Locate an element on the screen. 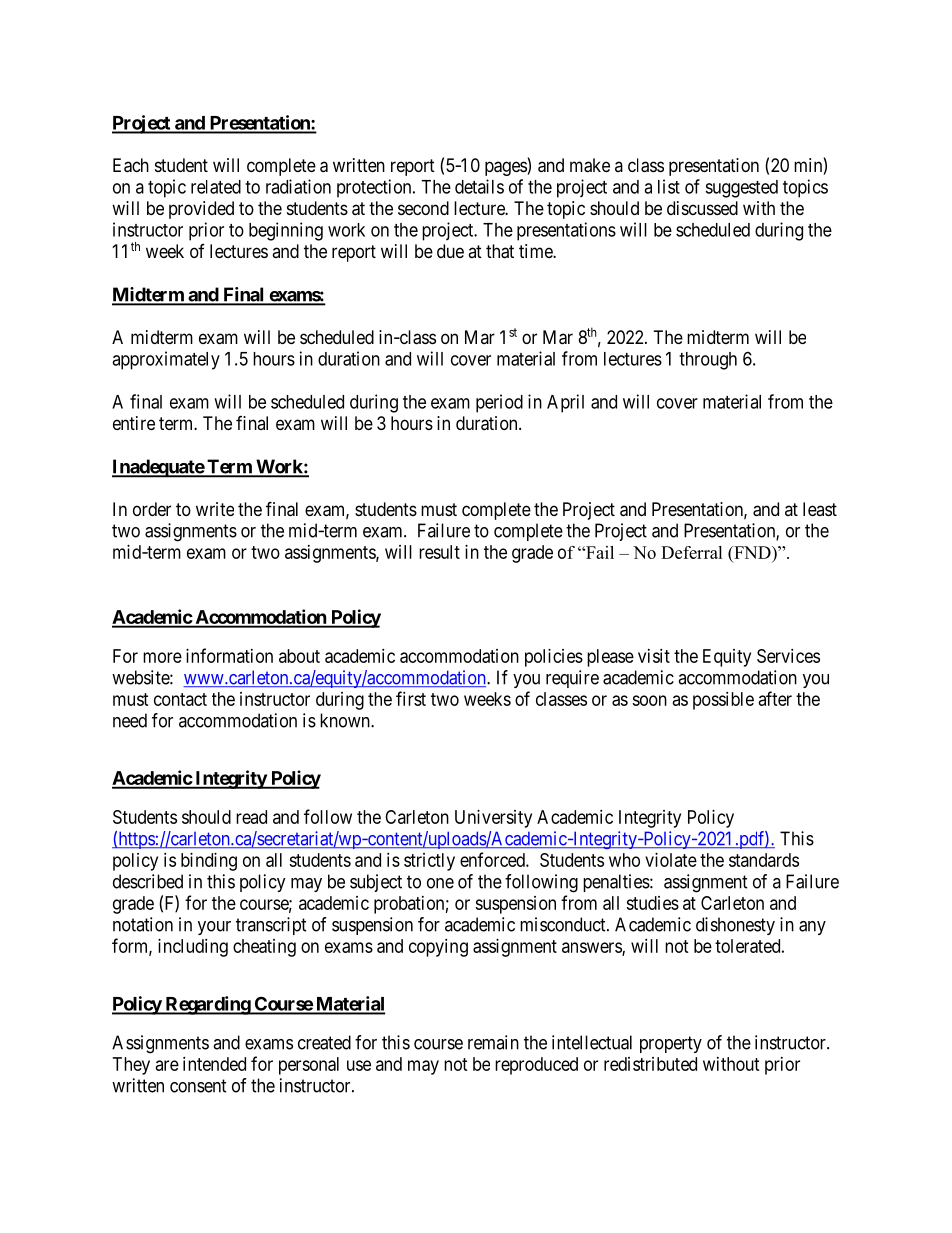  University is located at coordinates (493, 819).
